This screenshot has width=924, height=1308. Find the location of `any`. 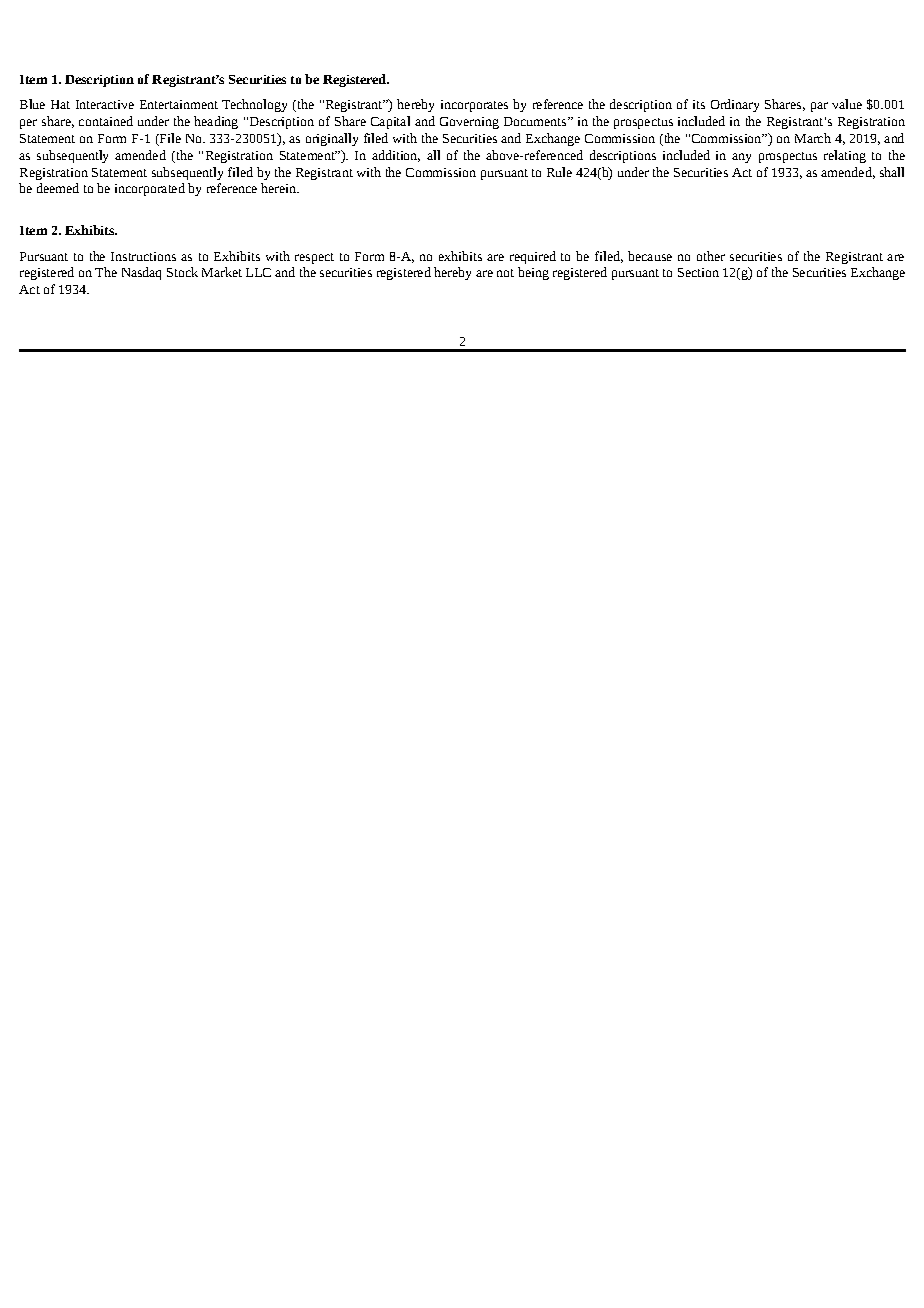

any is located at coordinates (741, 158).
